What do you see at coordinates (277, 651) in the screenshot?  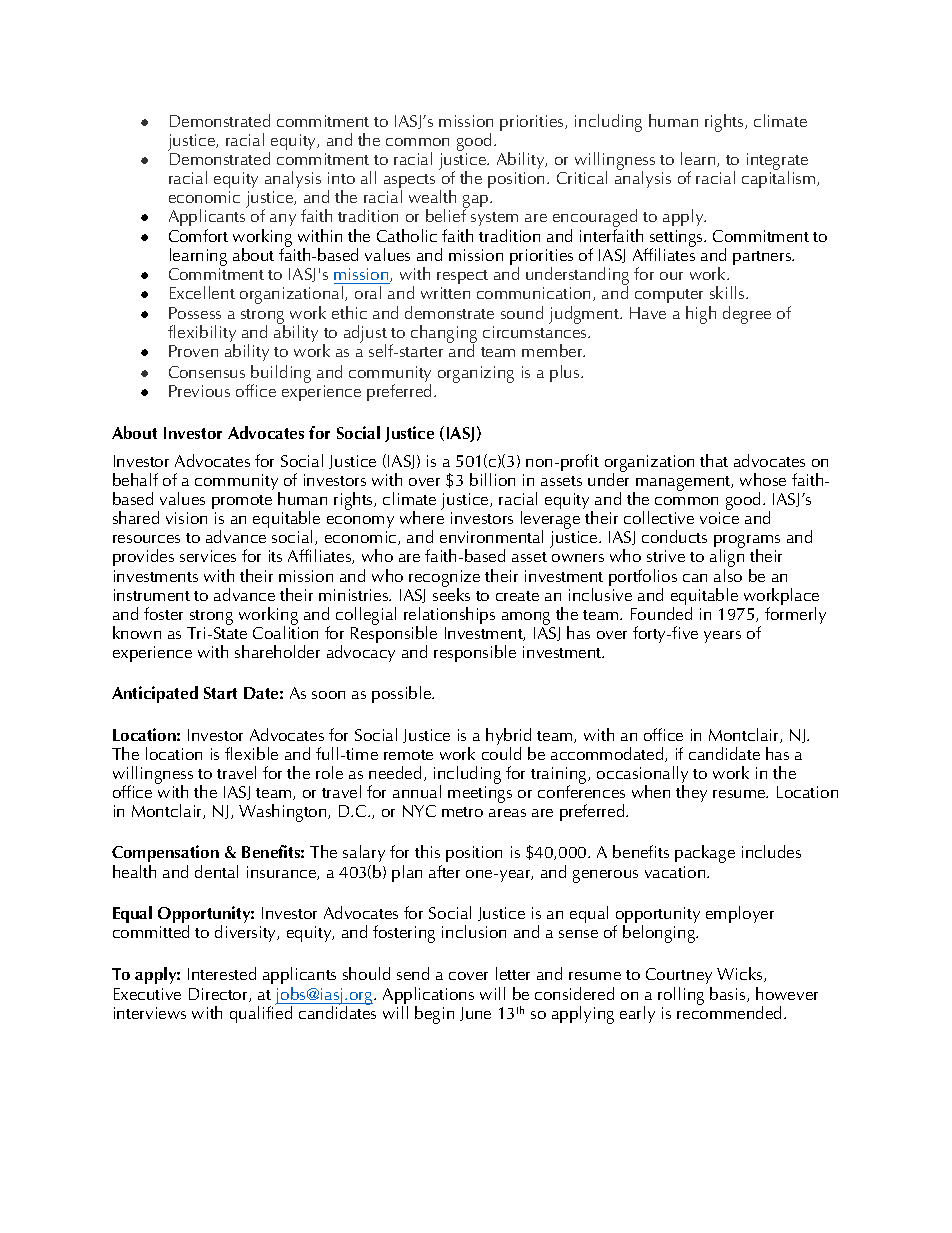 I see `shareholder` at bounding box center [277, 651].
